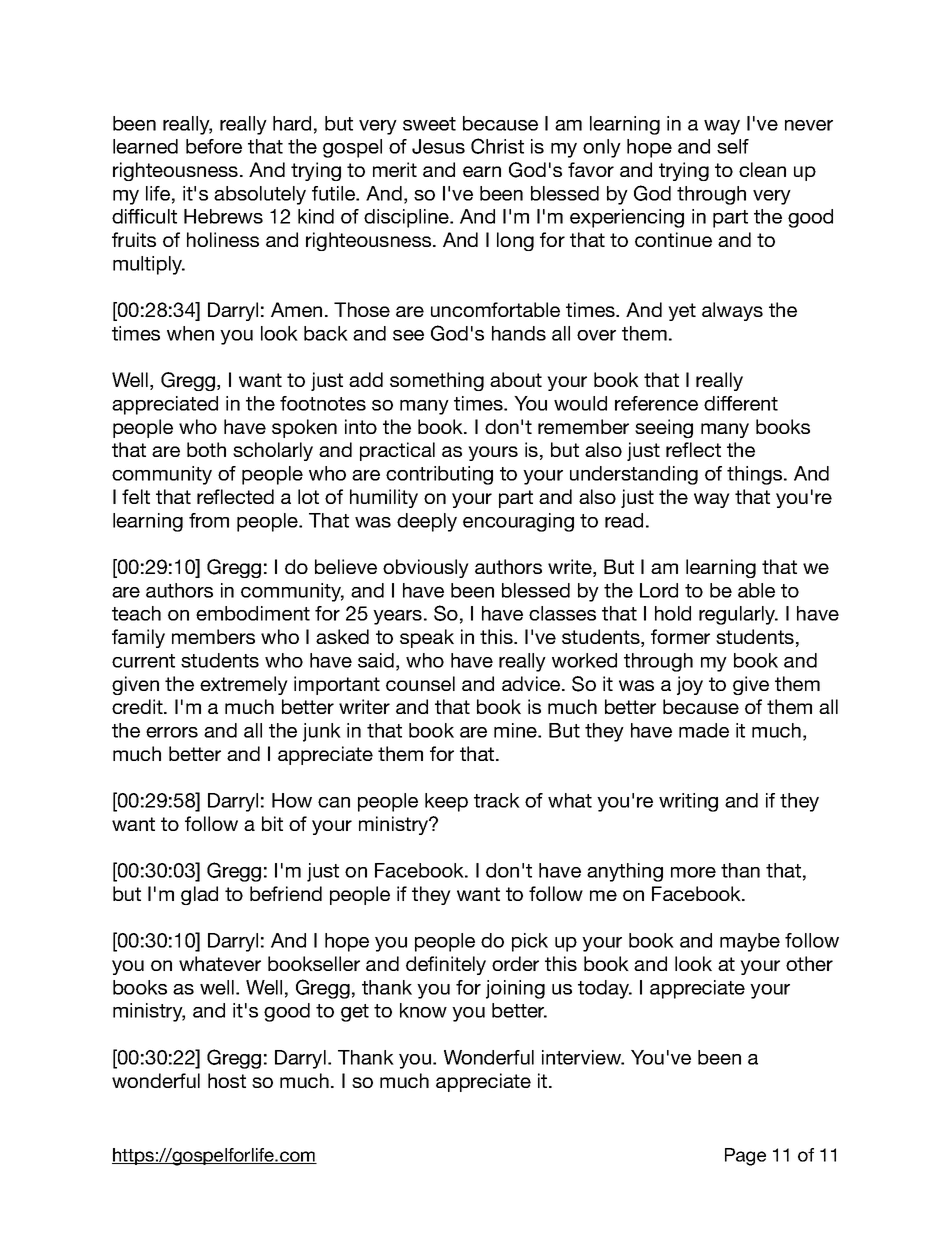  Describe the element at coordinates (738, 615) in the document. I see `regularly` at that location.
